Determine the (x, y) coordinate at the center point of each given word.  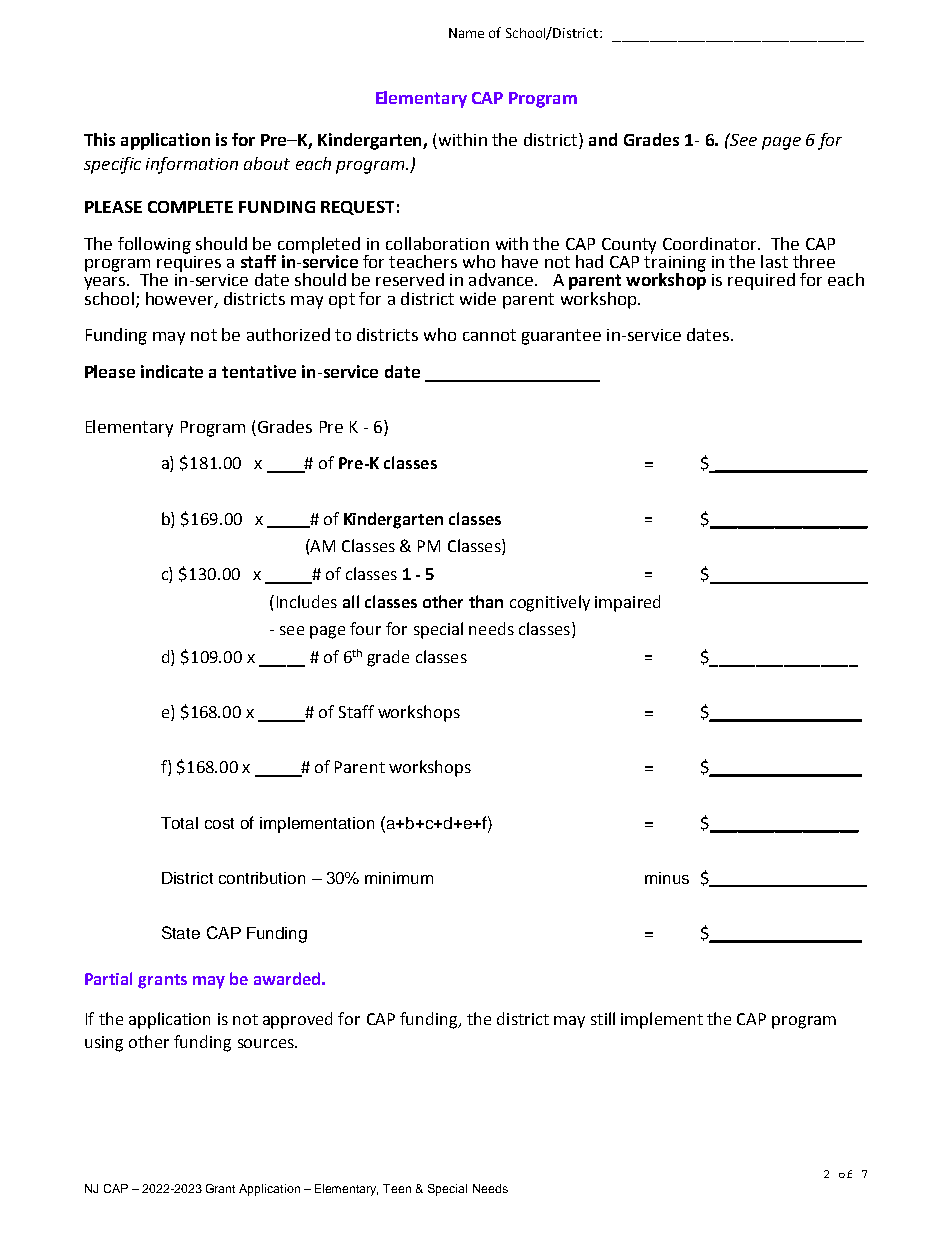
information (192, 165)
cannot (489, 335)
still (603, 1018)
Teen (397, 1188)
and (603, 139)
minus (667, 878)
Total (179, 823)
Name (466, 33)
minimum (399, 878)
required (761, 281)
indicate (172, 371)
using (104, 1044)
